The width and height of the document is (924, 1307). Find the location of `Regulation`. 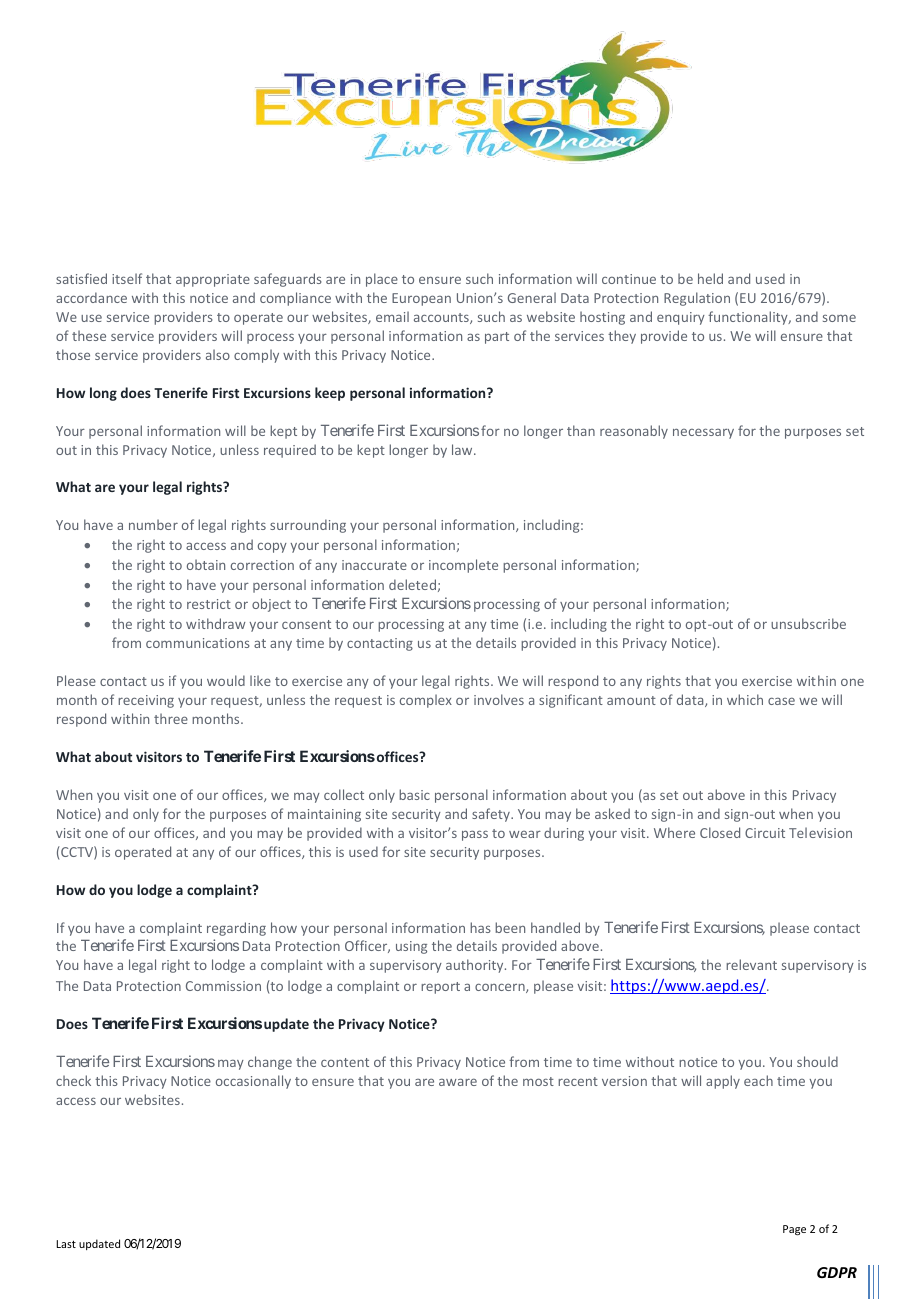

Regulation is located at coordinates (697, 299).
